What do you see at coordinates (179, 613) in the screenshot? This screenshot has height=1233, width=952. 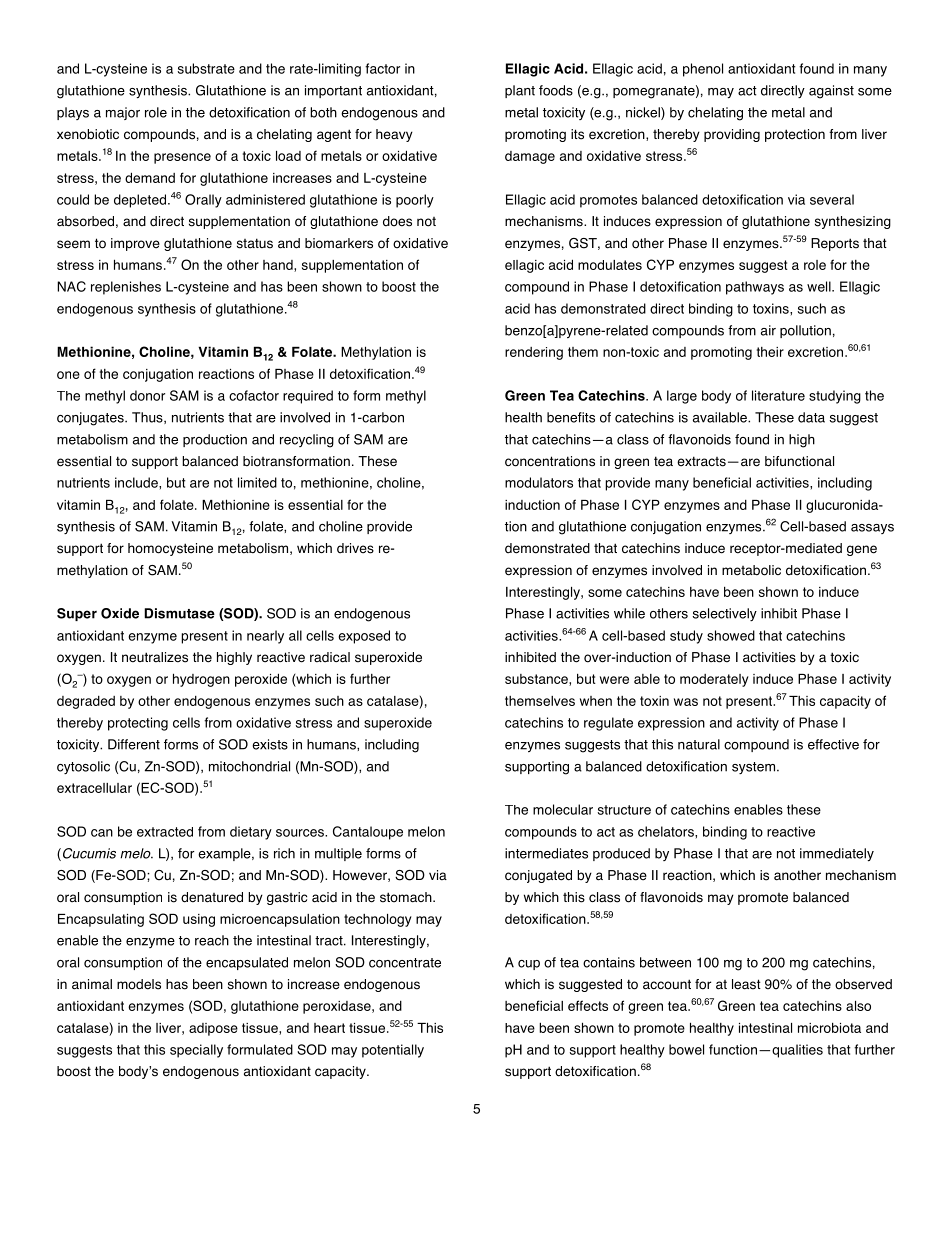 I see `Dismutase` at bounding box center [179, 613].
